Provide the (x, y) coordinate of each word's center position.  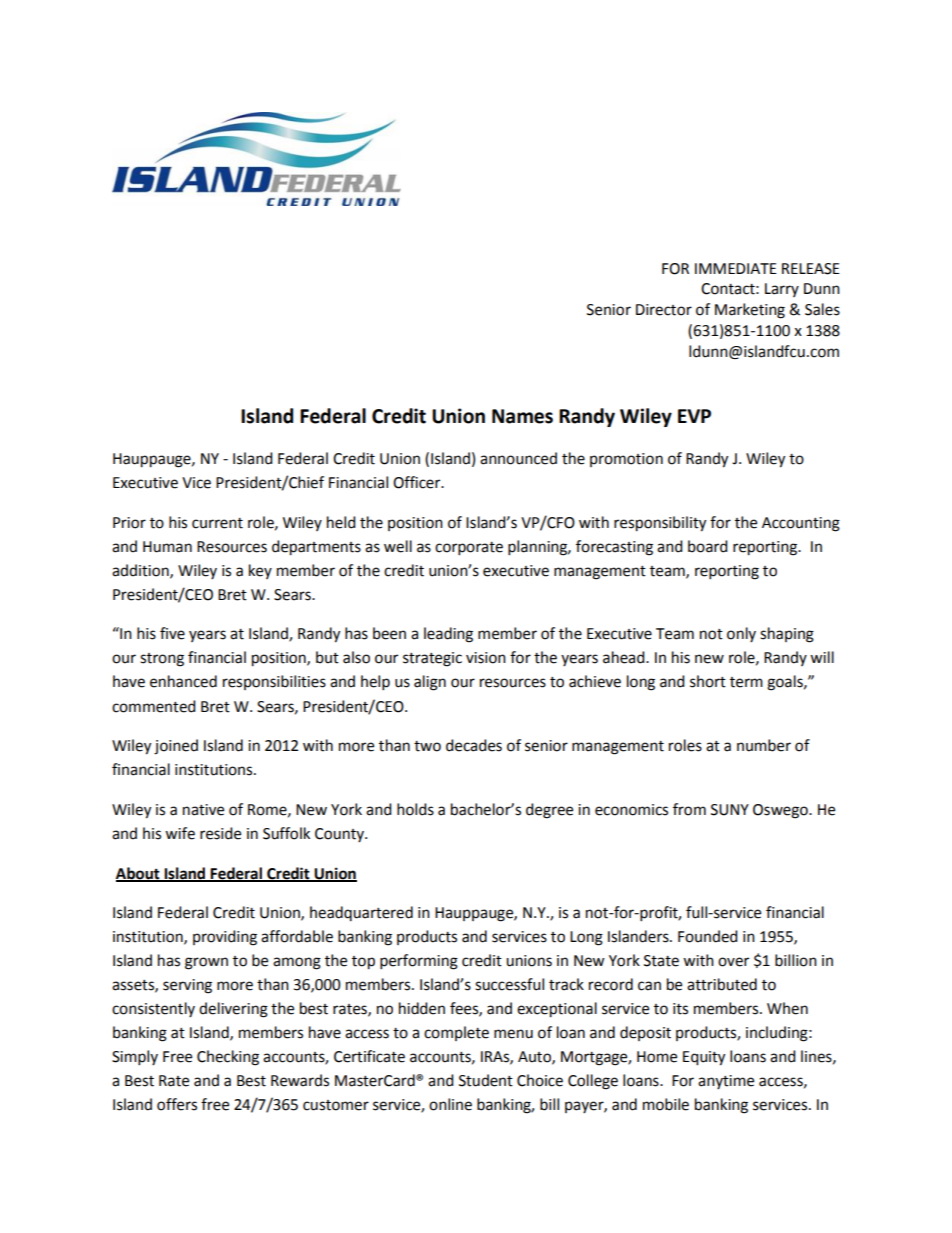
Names (522, 416)
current (217, 523)
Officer (418, 482)
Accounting (801, 524)
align (430, 683)
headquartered (361, 913)
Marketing (750, 311)
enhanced (183, 681)
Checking (228, 1058)
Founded (708, 936)
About (139, 874)
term (746, 682)
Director (664, 310)
